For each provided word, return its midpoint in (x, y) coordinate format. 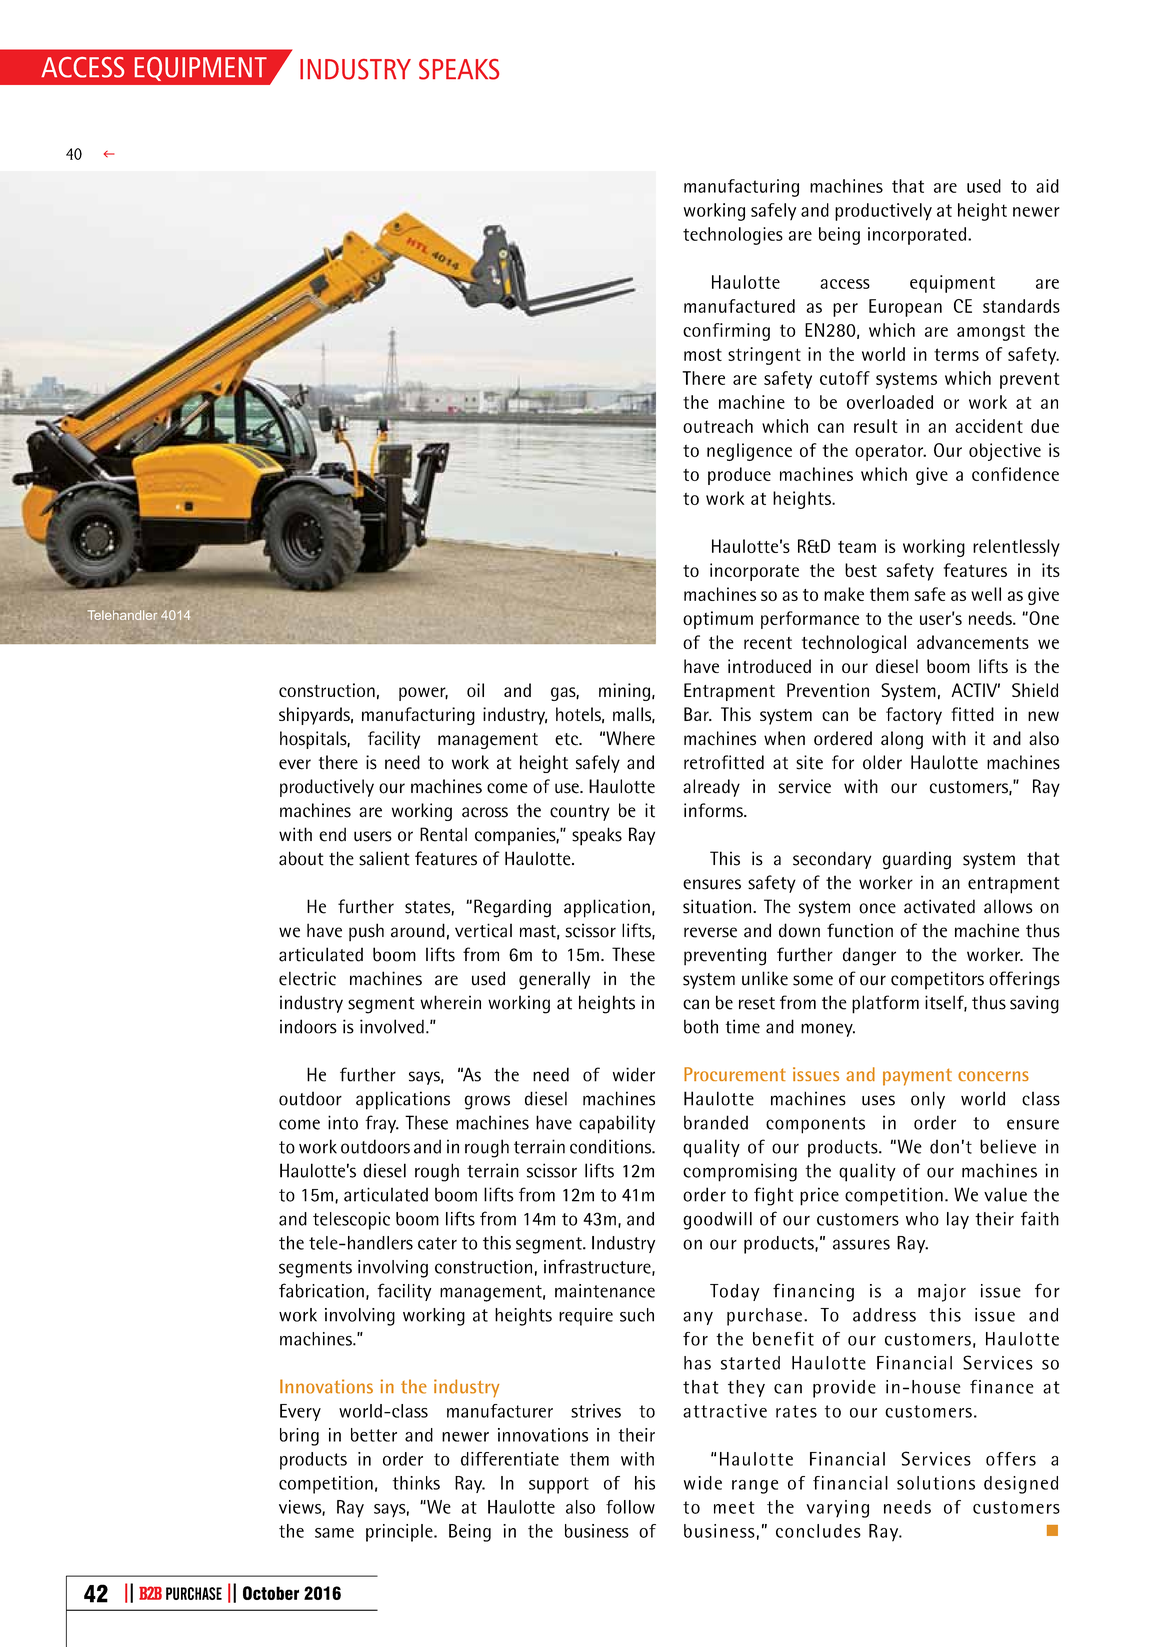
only (928, 1100)
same (334, 1533)
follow (630, 1507)
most (703, 354)
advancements (973, 642)
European (905, 308)
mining (624, 692)
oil (475, 690)
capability (617, 1124)
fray (382, 1124)
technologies (733, 236)
